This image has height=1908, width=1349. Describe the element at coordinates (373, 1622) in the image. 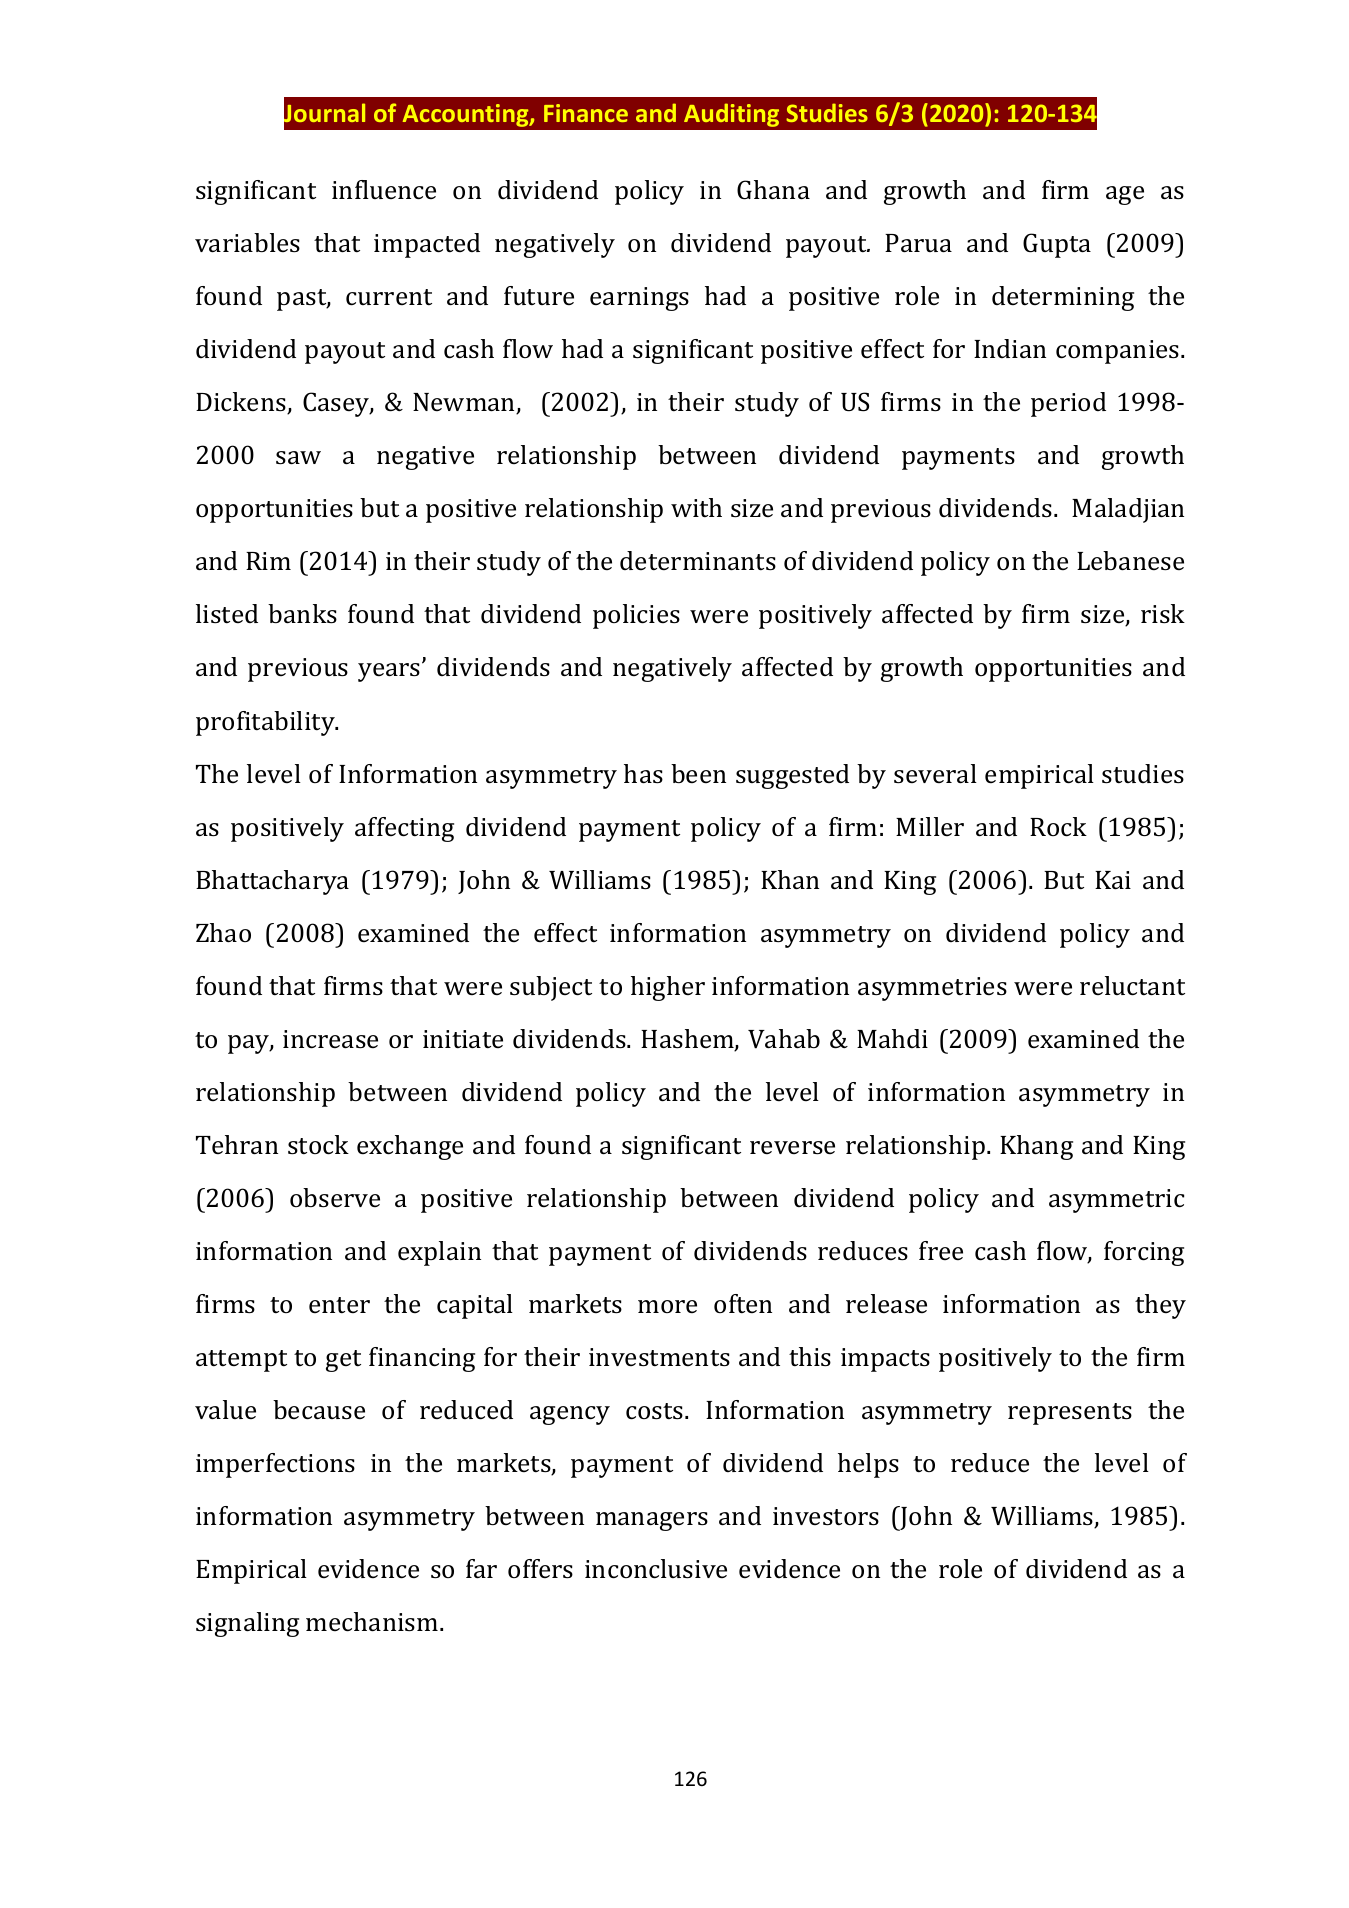

I see `mechanism` at that location.
